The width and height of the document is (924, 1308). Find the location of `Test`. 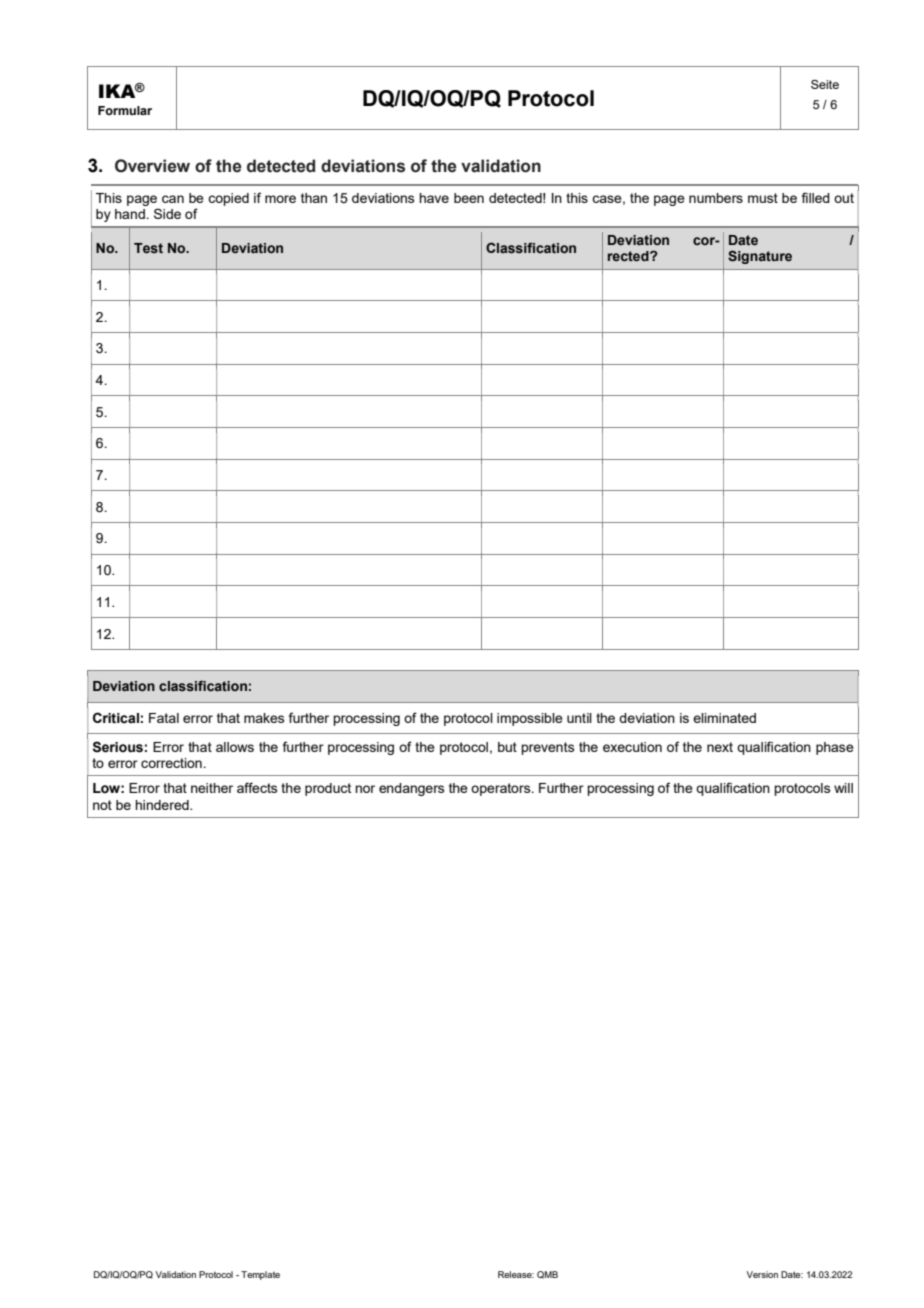

Test is located at coordinates (148, 248).
